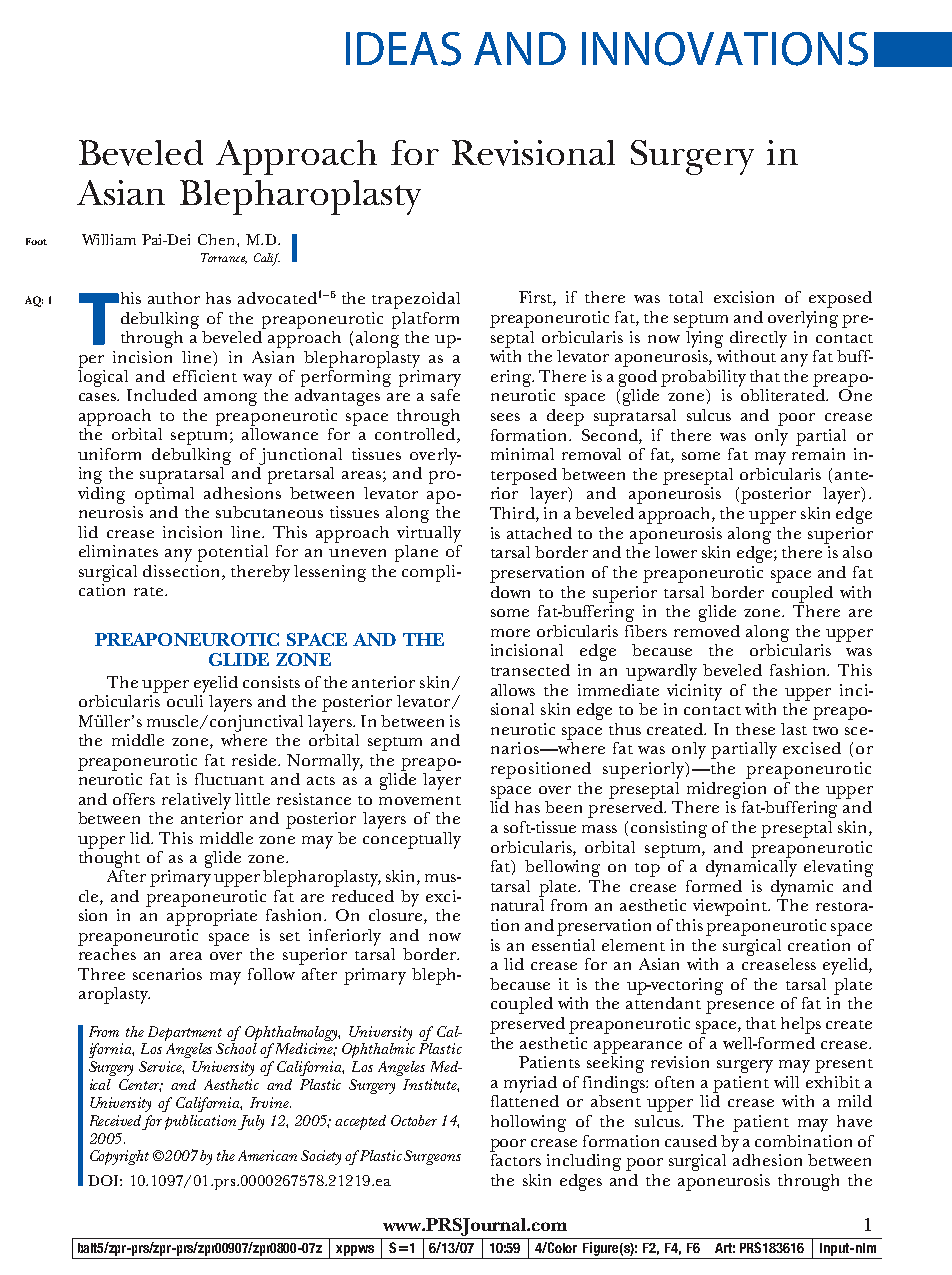  I want to click on total, so click(686, 297).
